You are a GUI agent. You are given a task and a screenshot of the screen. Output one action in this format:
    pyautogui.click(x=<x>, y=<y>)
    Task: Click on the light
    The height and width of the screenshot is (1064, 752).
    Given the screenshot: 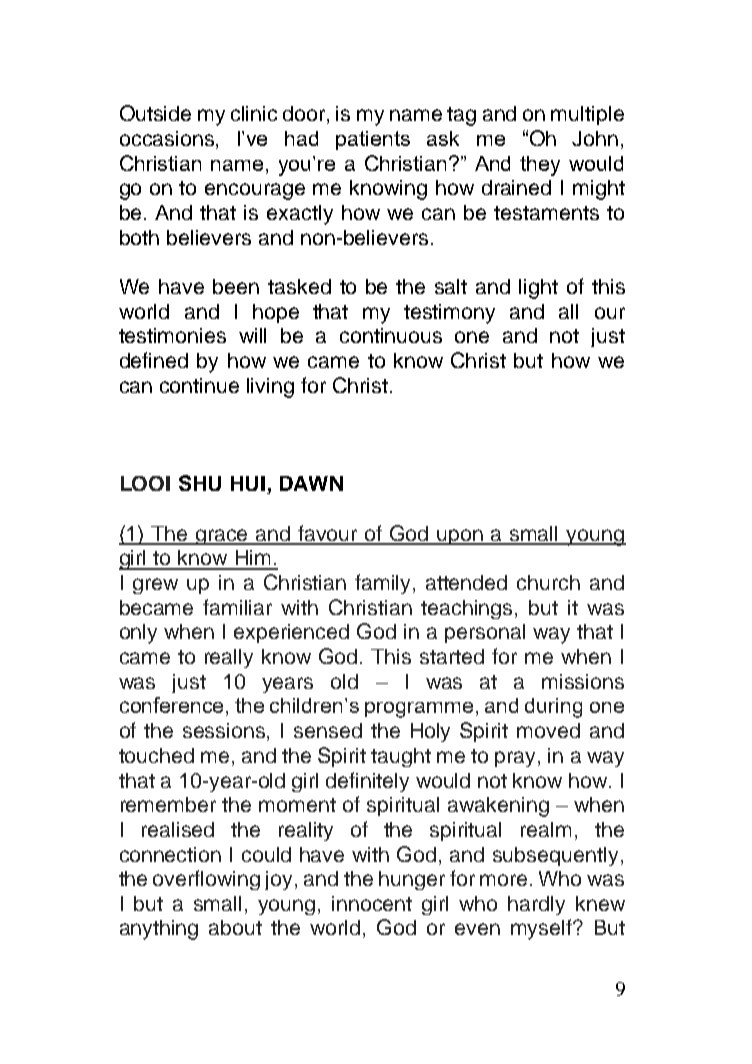 What is the action you would take?
    pyautogui.click(x=538, y=289)
